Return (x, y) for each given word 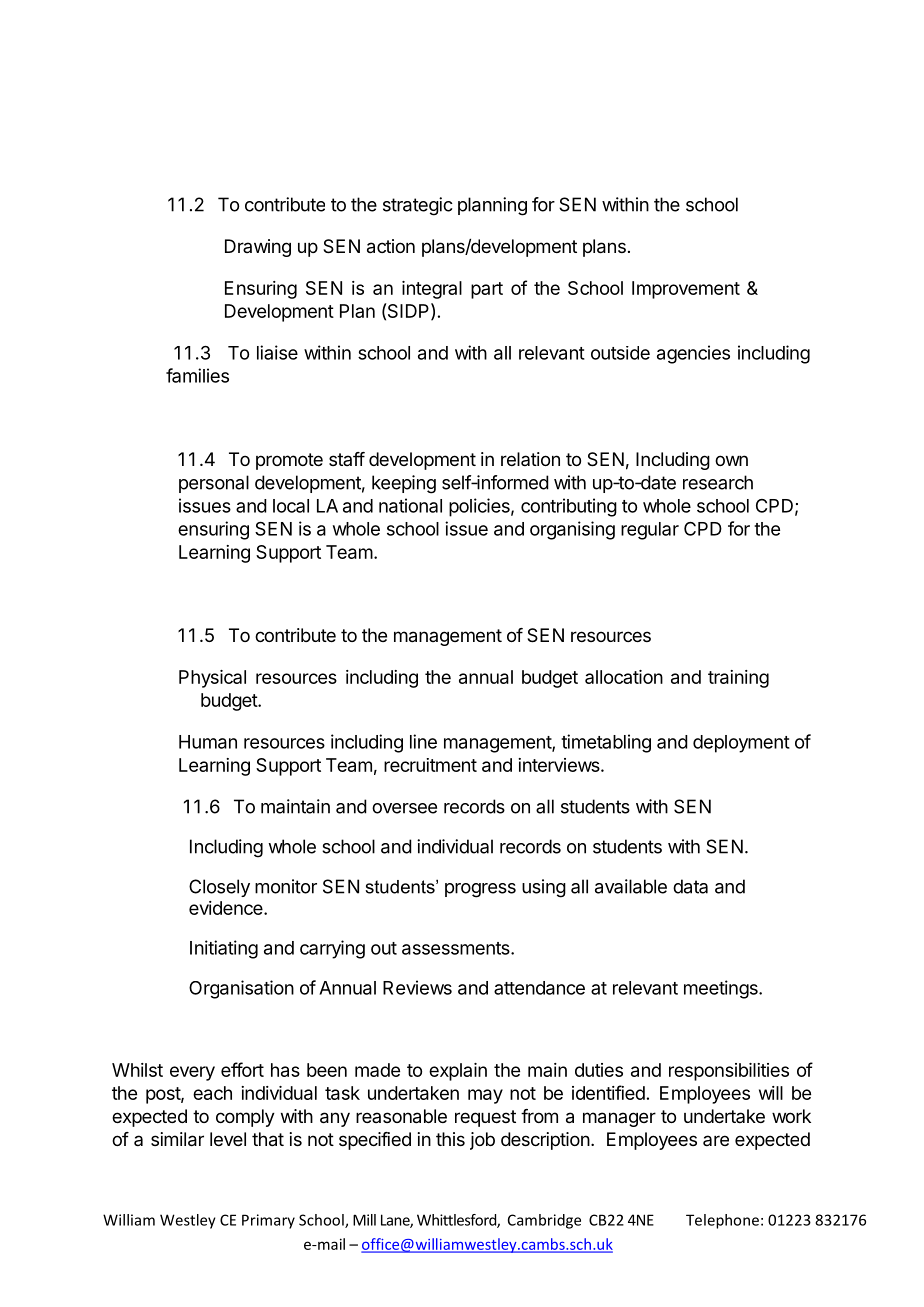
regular (650, 531)
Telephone (722, 1221)
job (482, 1141)
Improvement (686, 290)
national (410, 505)
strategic (418, 206)
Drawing (258, 248)
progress (480, 890)
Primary (268, 1221)
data (690, 886)
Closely (219, 888)
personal (214, 484)
